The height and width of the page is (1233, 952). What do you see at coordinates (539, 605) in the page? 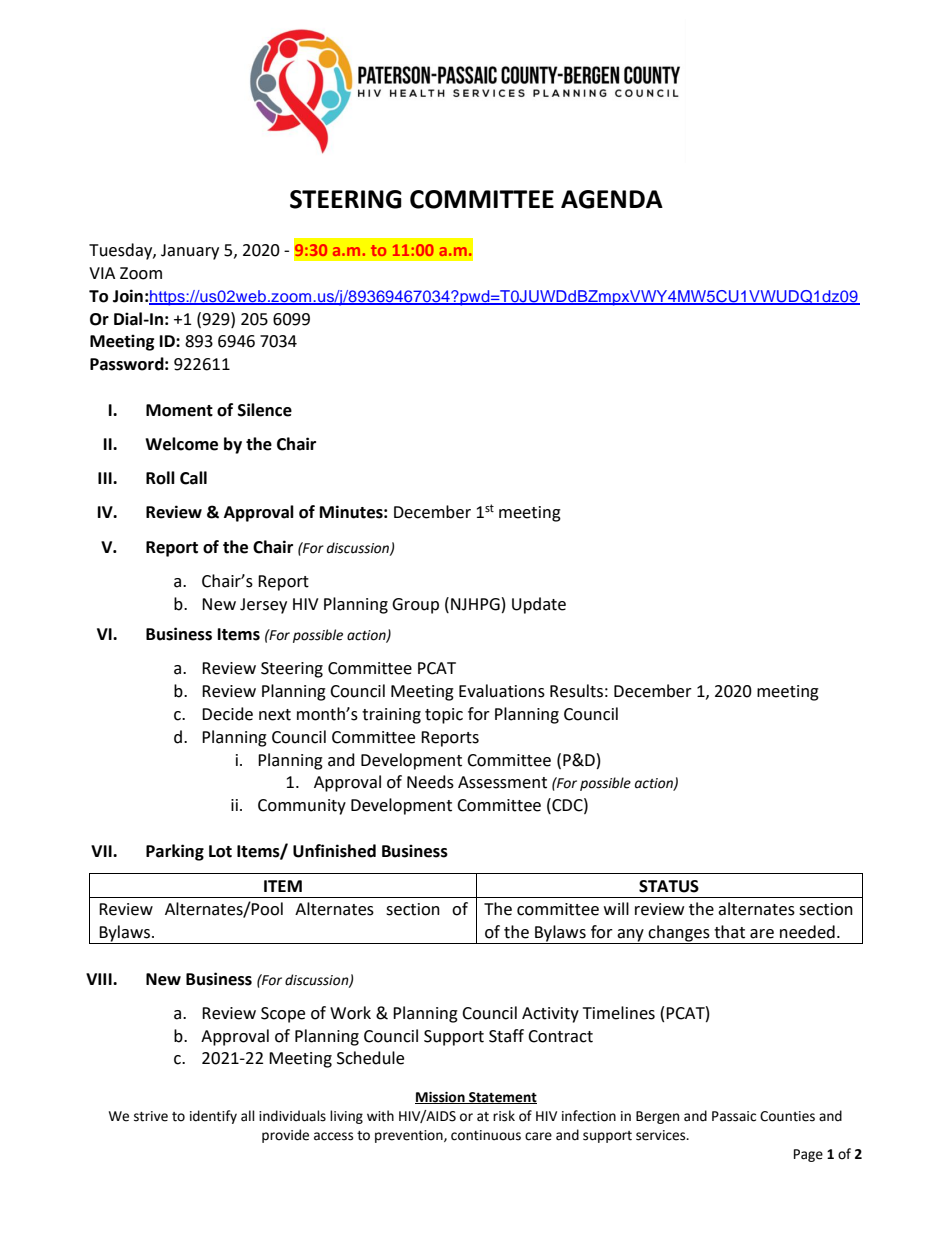
I see `Update` at bounding box center [539, 605].
